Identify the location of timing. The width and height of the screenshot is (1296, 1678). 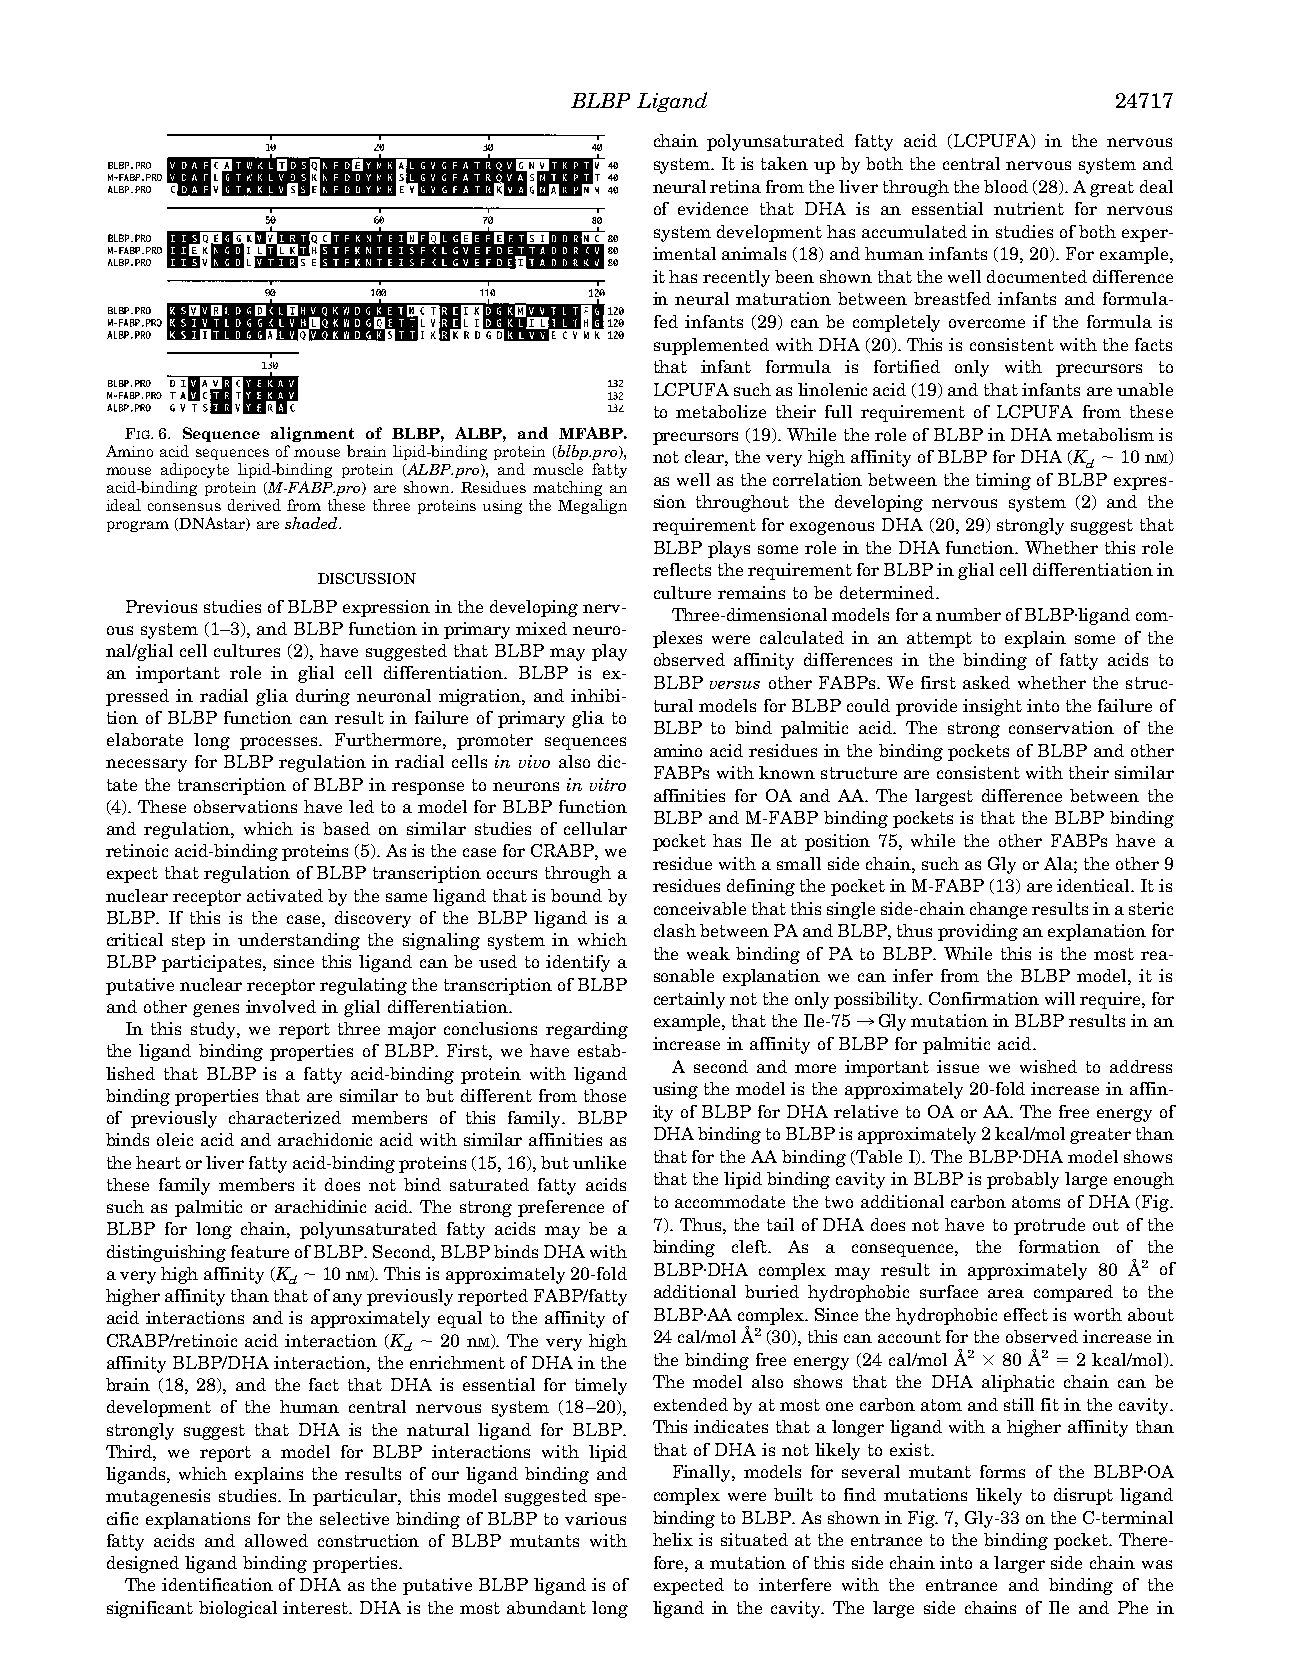
(1003, 481).
